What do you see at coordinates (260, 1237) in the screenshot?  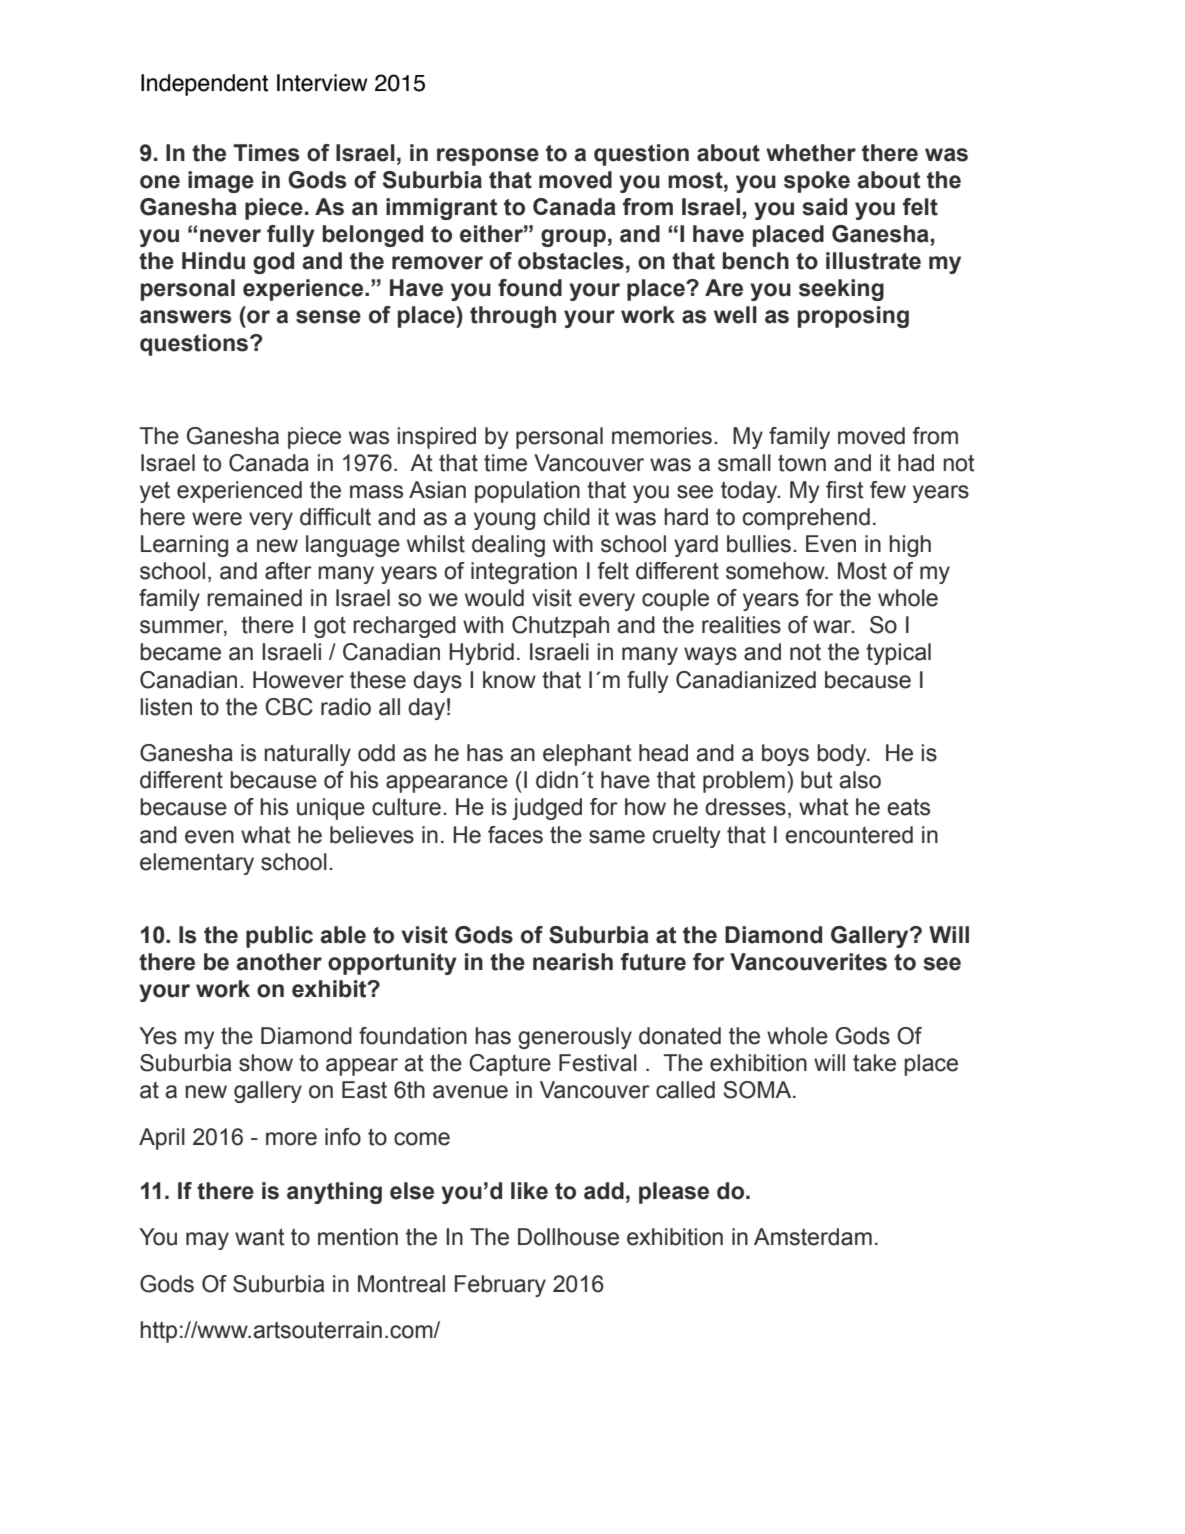 I see `want` at bounding box center [260, 1237].
